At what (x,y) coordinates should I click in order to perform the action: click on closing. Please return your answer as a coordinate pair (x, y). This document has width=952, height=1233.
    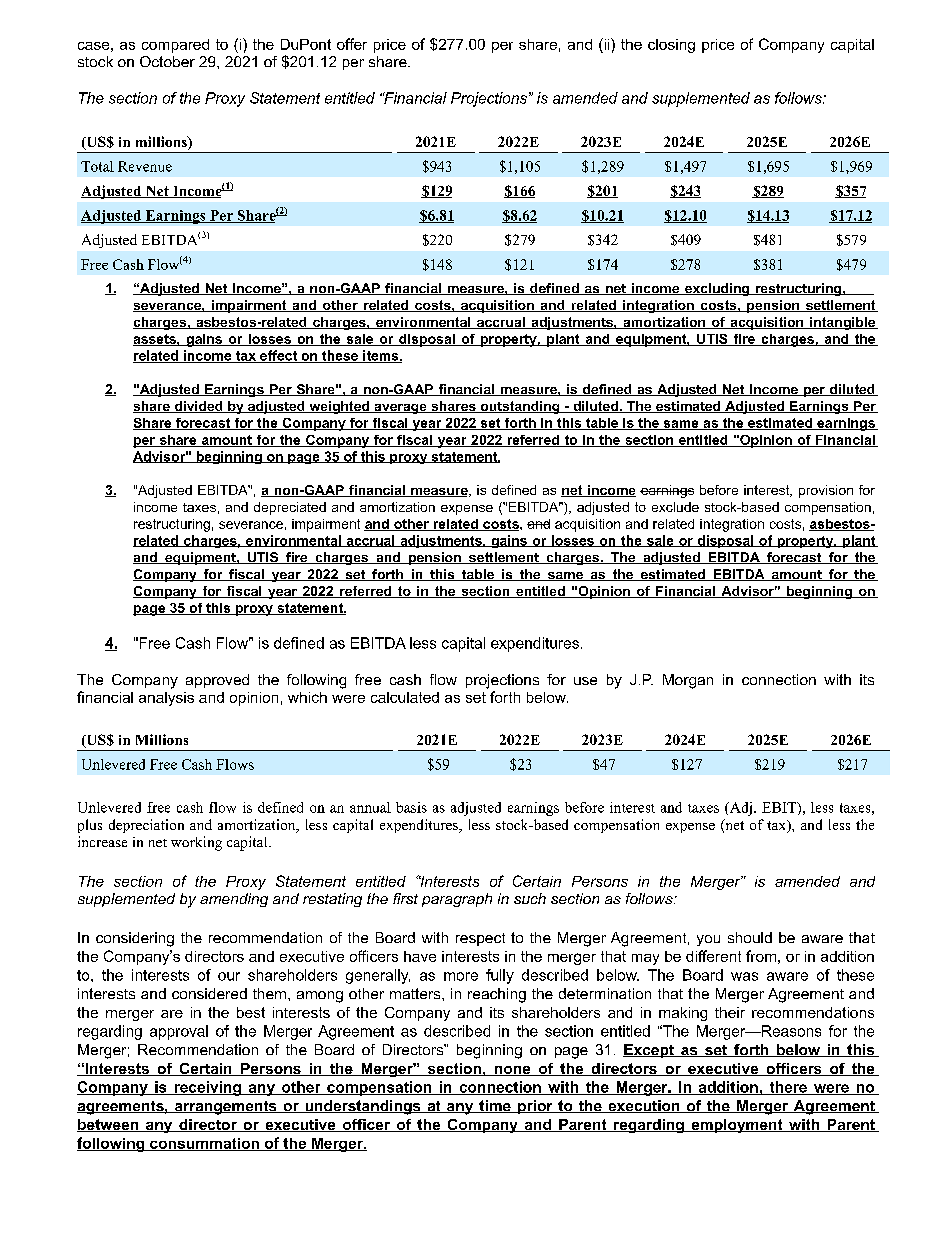
    Looking at the image, I should click on (671, 46).
